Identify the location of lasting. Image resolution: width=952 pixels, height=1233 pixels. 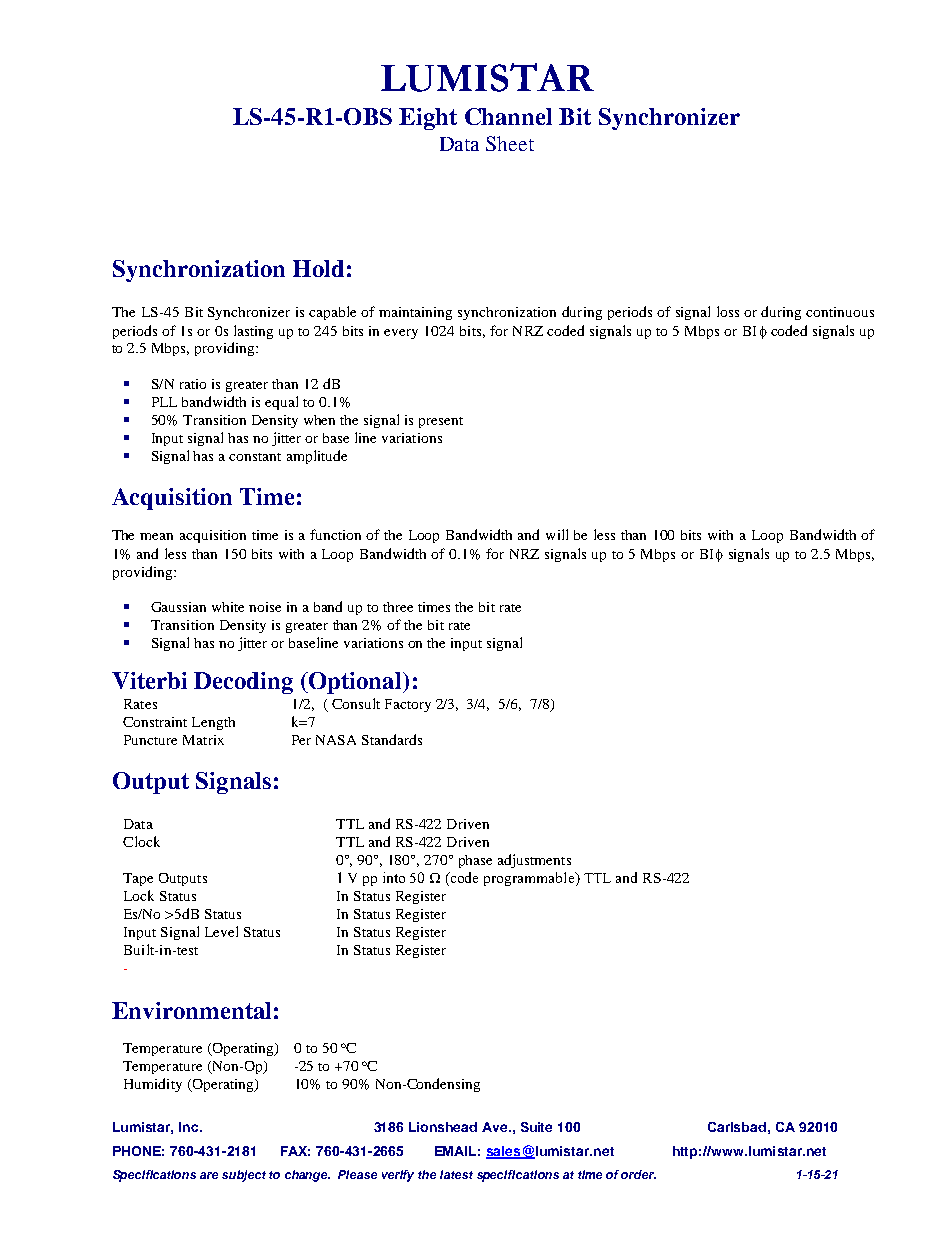
(253, 332).
